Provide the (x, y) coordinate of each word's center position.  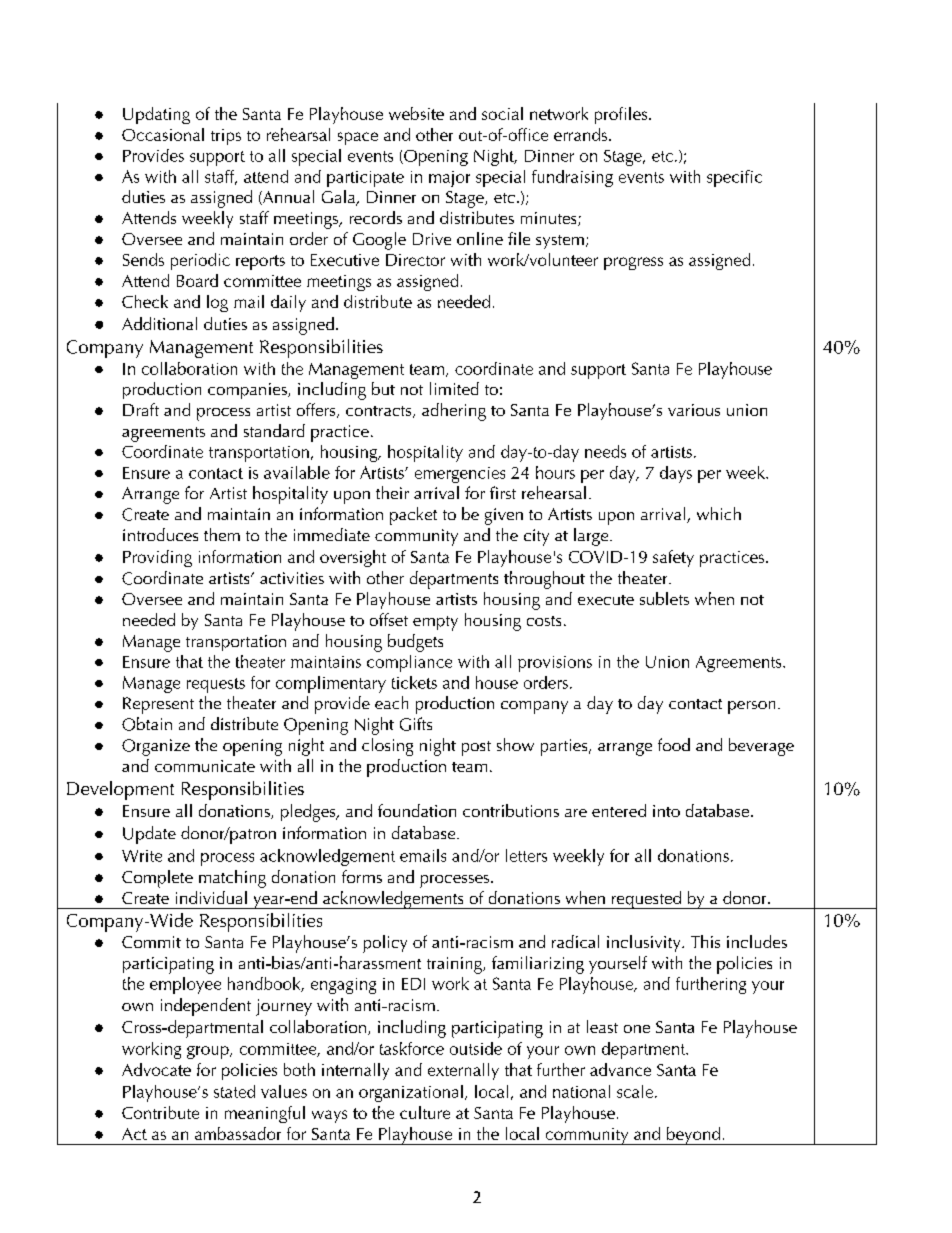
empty (435, 623)
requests (216, 685)
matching (232, 879)
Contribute (160, 1112)
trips (226, 137)
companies (248, 391)
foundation (417, 810)
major (449, 179)
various (694, 410)
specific (734, 178)
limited (454, 388)
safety (673, 558)
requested (646, 900)
